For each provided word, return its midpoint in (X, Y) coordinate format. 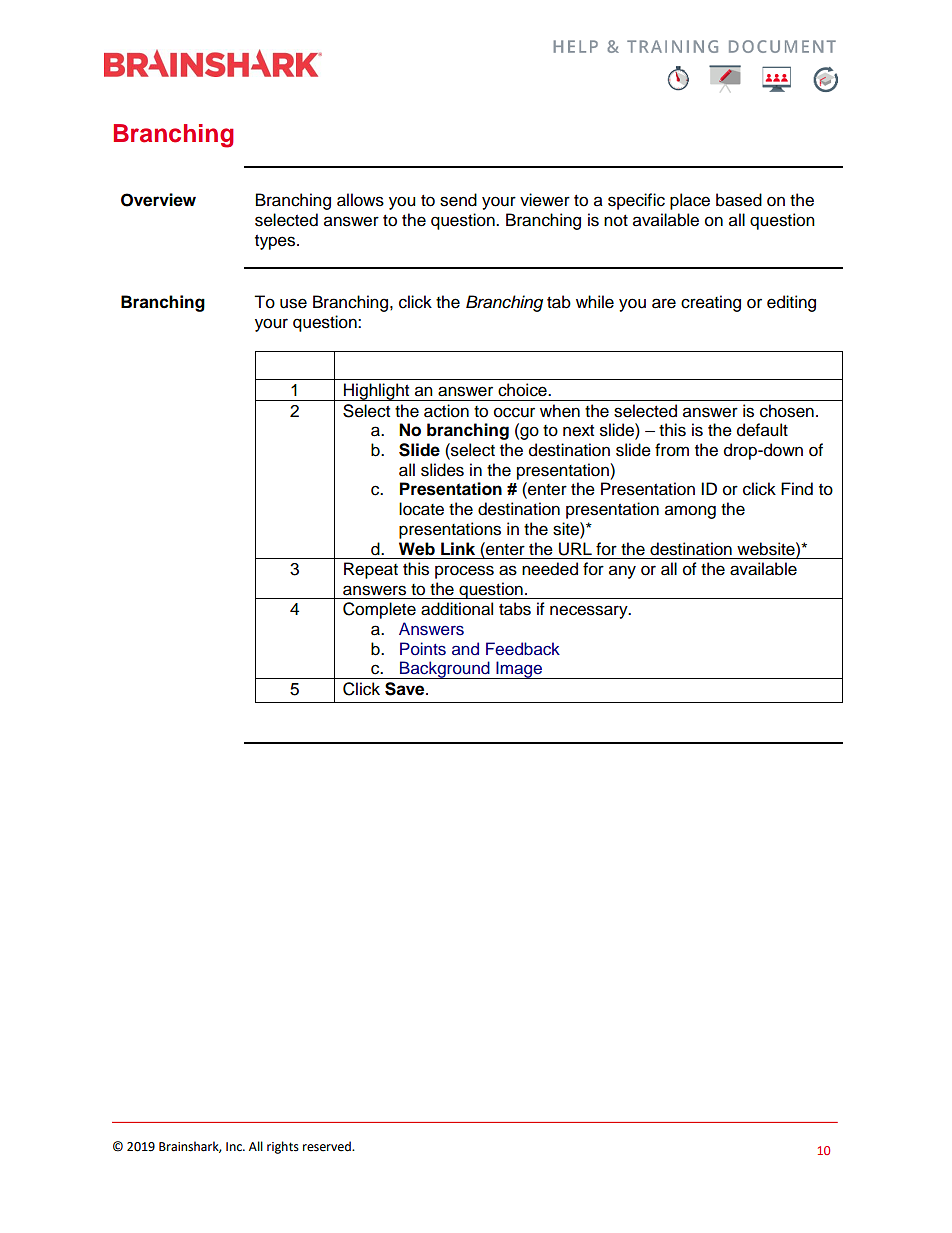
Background (445, 670)
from (672, 450)
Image (519, 670)
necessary (590, 612)
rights (283, 1147)
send (458, 200)
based (739, 200)
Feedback (523, 649)
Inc (235, 1147)
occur (514, 412)
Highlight (377, 392)
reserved (328, 1146)
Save (406, 689)
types (276, 242)
